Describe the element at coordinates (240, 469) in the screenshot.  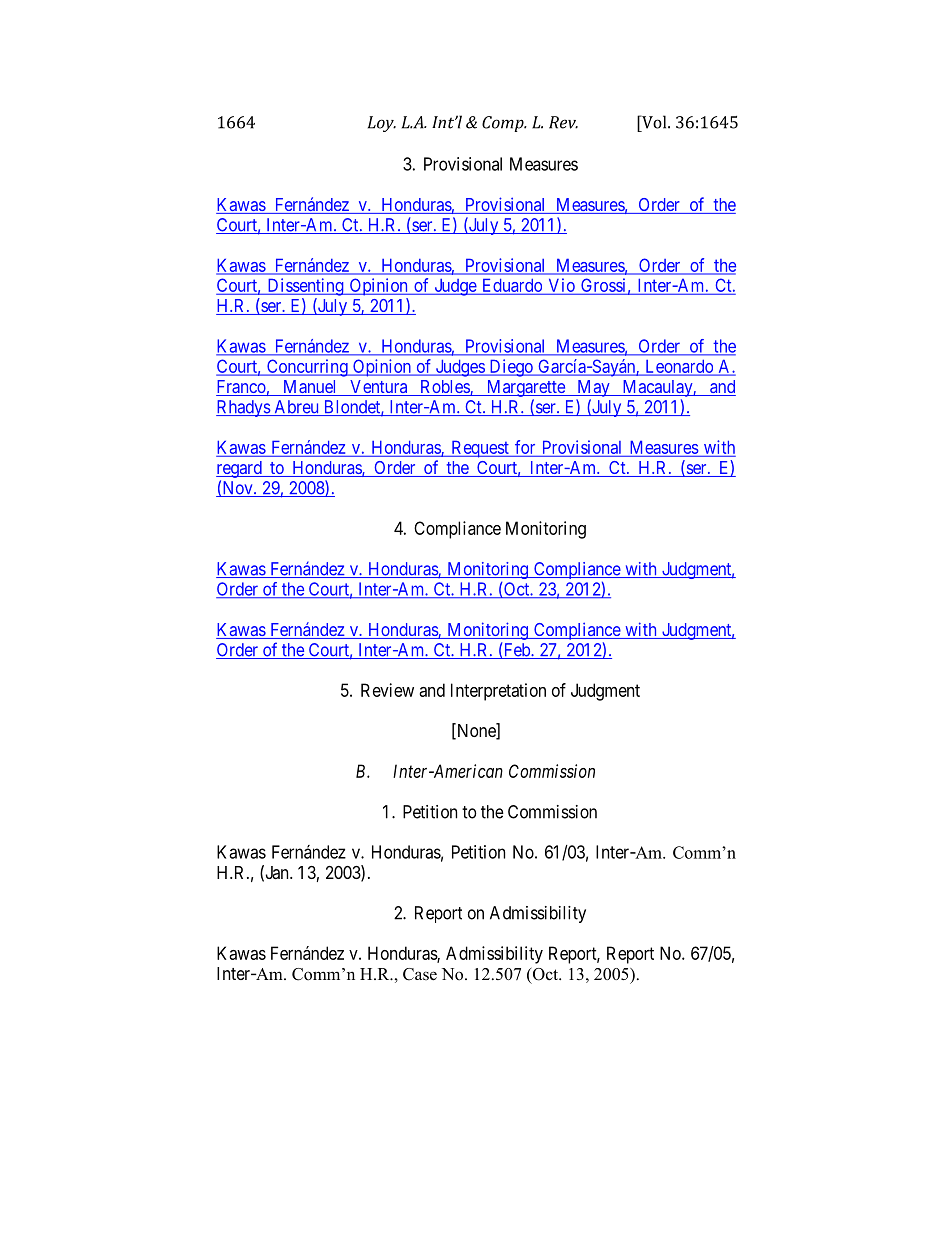
I see `regard` at that location.
